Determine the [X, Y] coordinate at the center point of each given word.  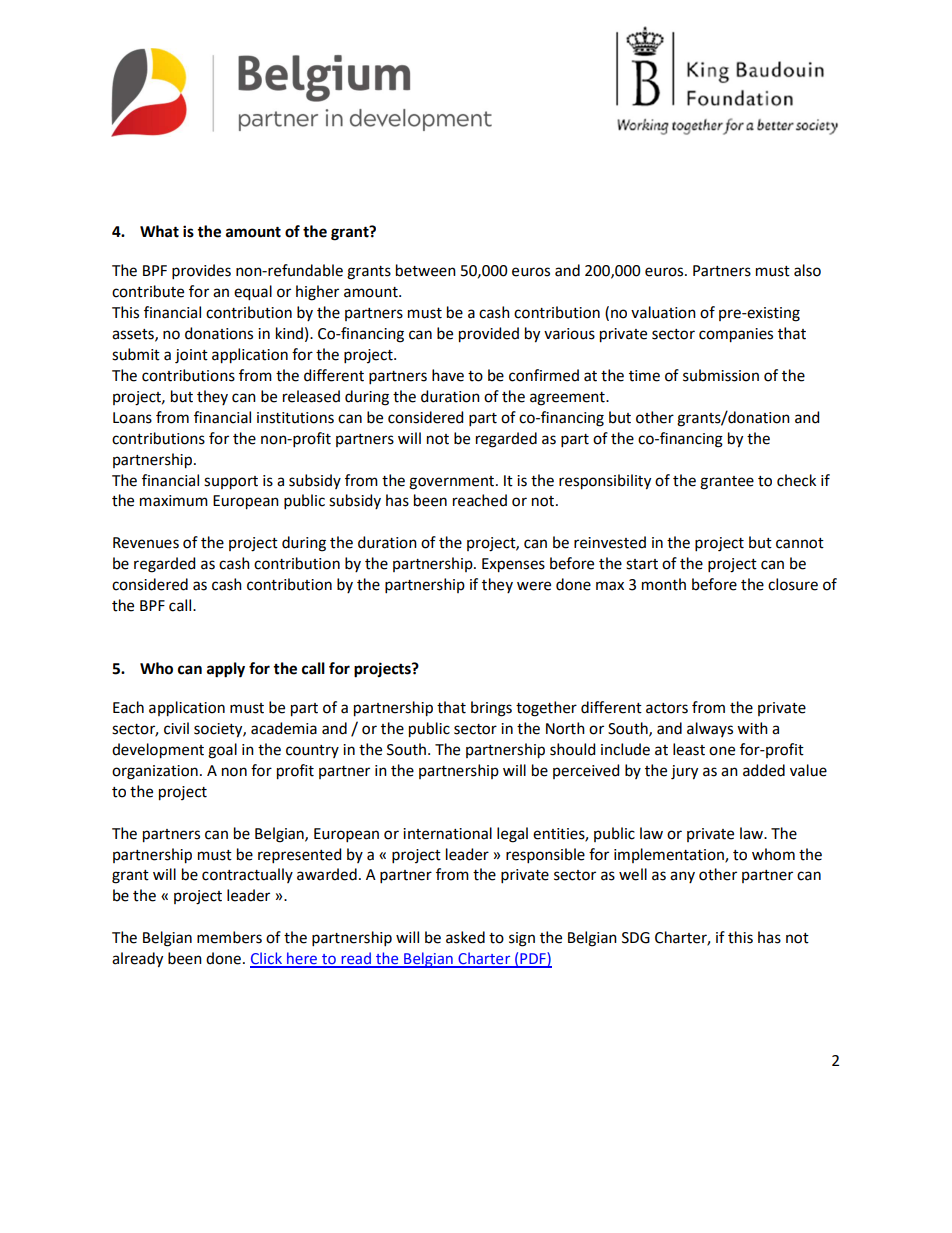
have [448, 375]
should [572, 749]
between [426, 270]
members [229, 937]
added [764, 770]
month [664, 584]
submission [721, 375]
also [807, 270]
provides [201, 271]
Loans [132, 418]
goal [222, 751]
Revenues [146, 543]
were [534, 586]
